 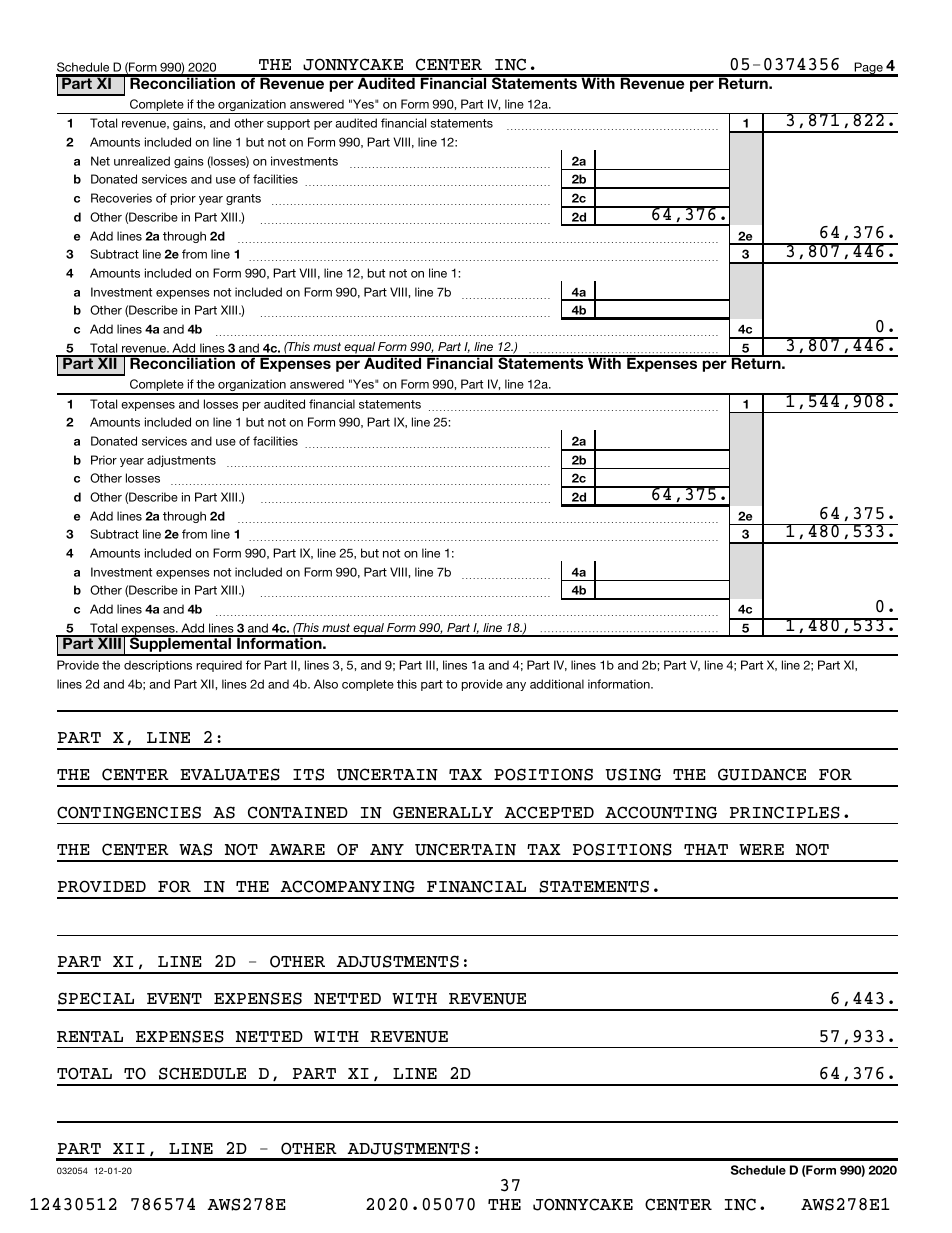 What do you see at coordinates (142, 161) in the screenshot?
I see `unrealized` at bounding box center [142, 161].
